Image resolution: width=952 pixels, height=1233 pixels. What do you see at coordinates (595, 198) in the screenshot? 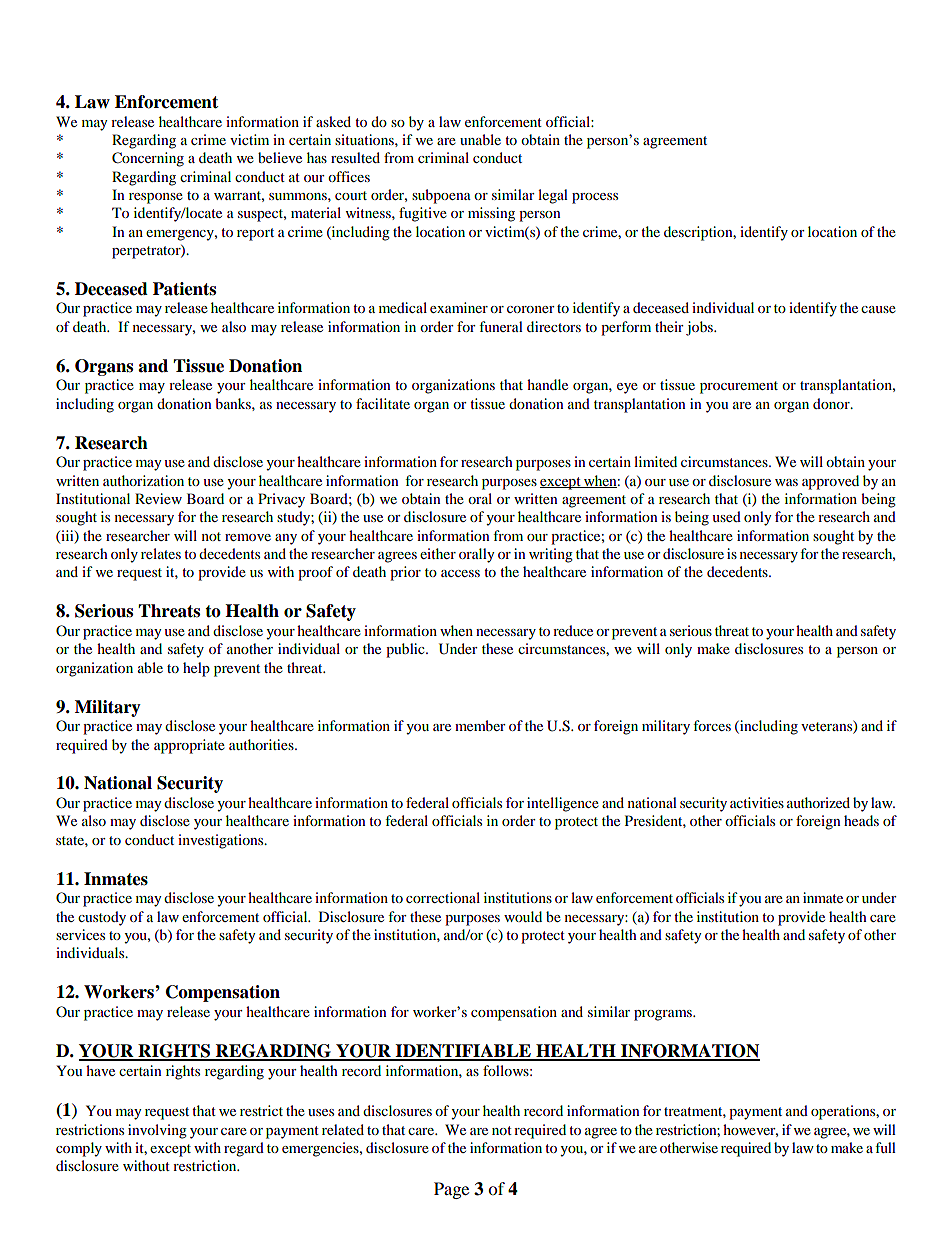
I see `process` at bounding box center [595, 198].
